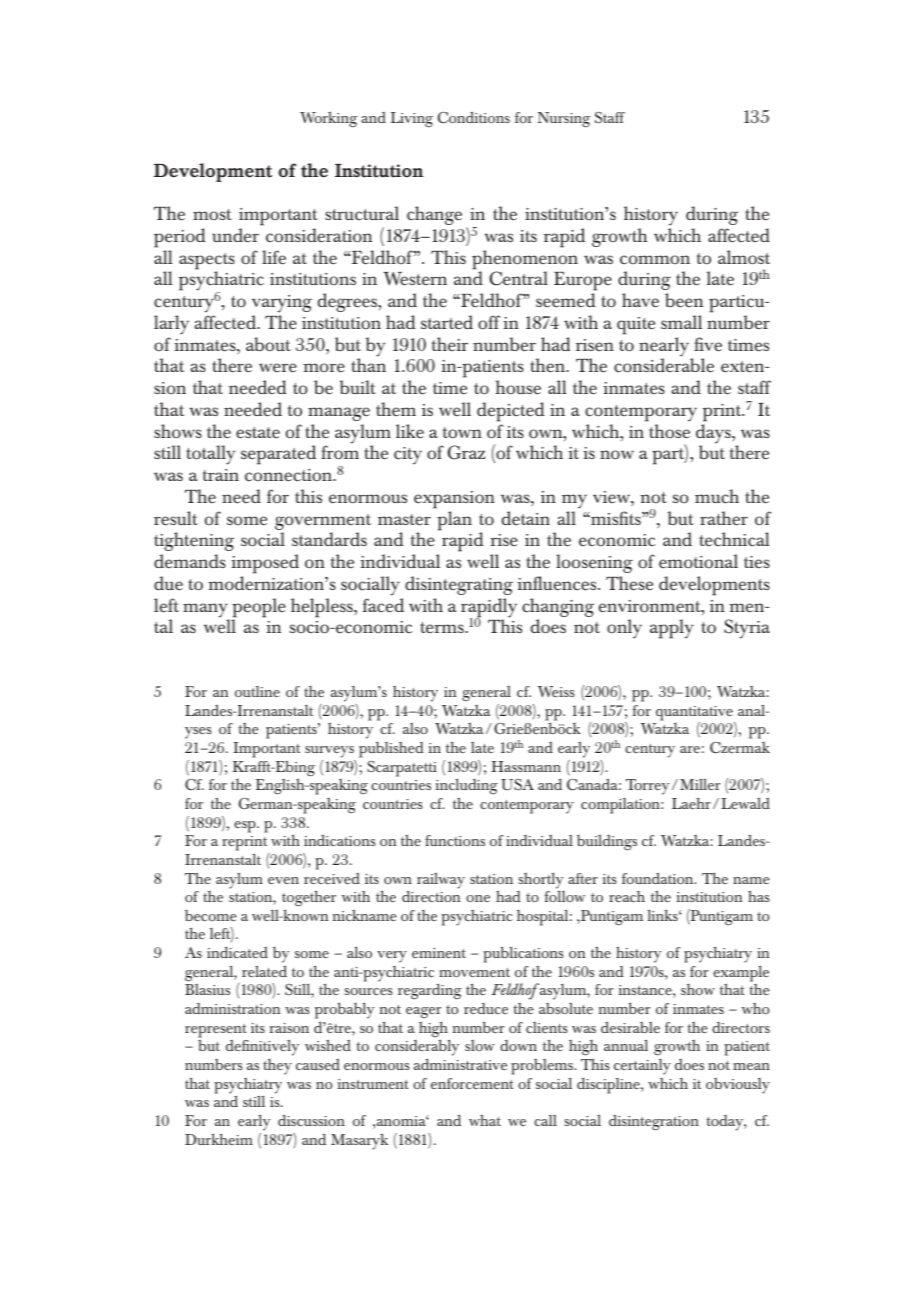  I want to click on apply, so click(672, 629).
